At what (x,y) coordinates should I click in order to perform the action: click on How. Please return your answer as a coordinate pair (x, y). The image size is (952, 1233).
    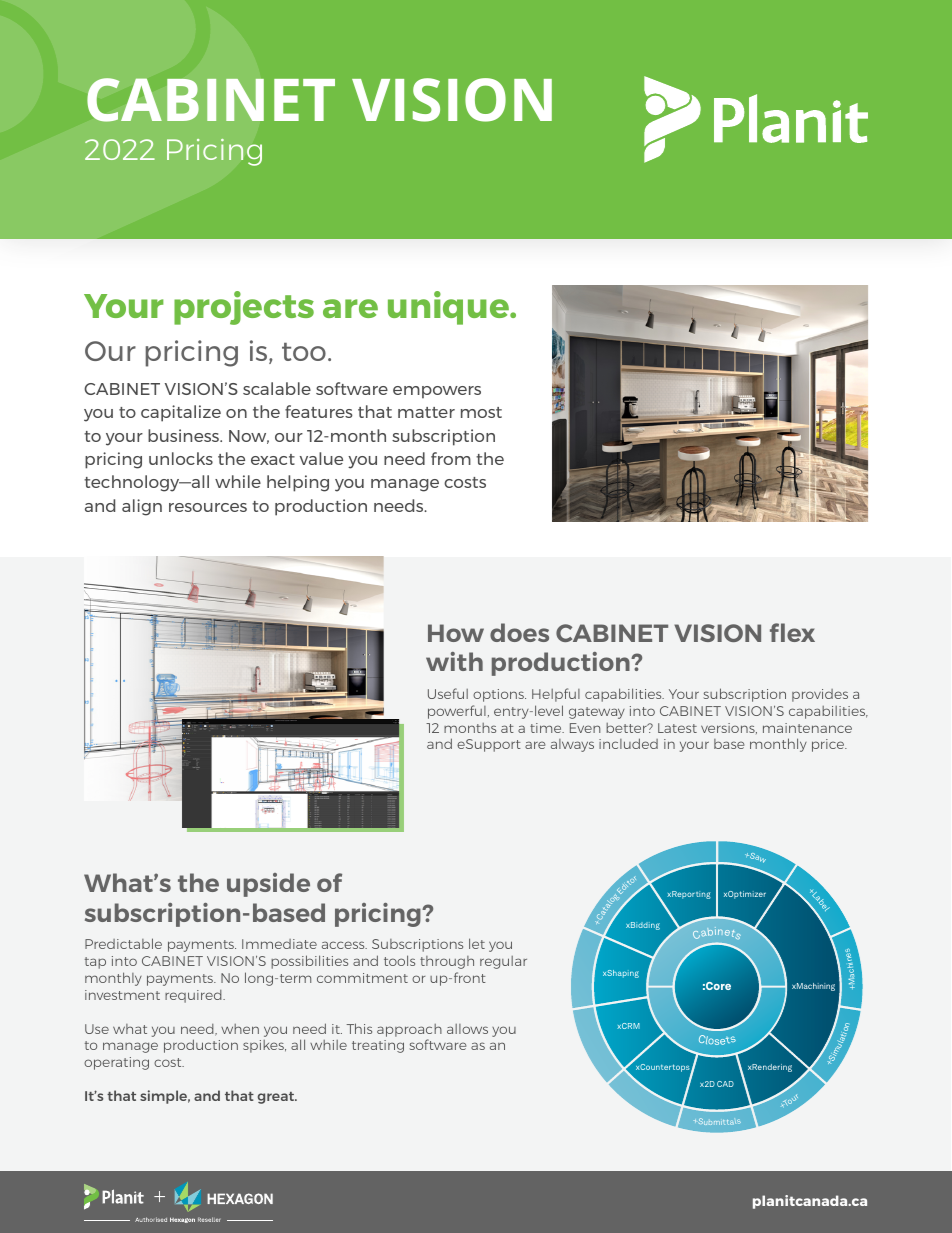
    Looking at the image, I should click on (456, 633).
